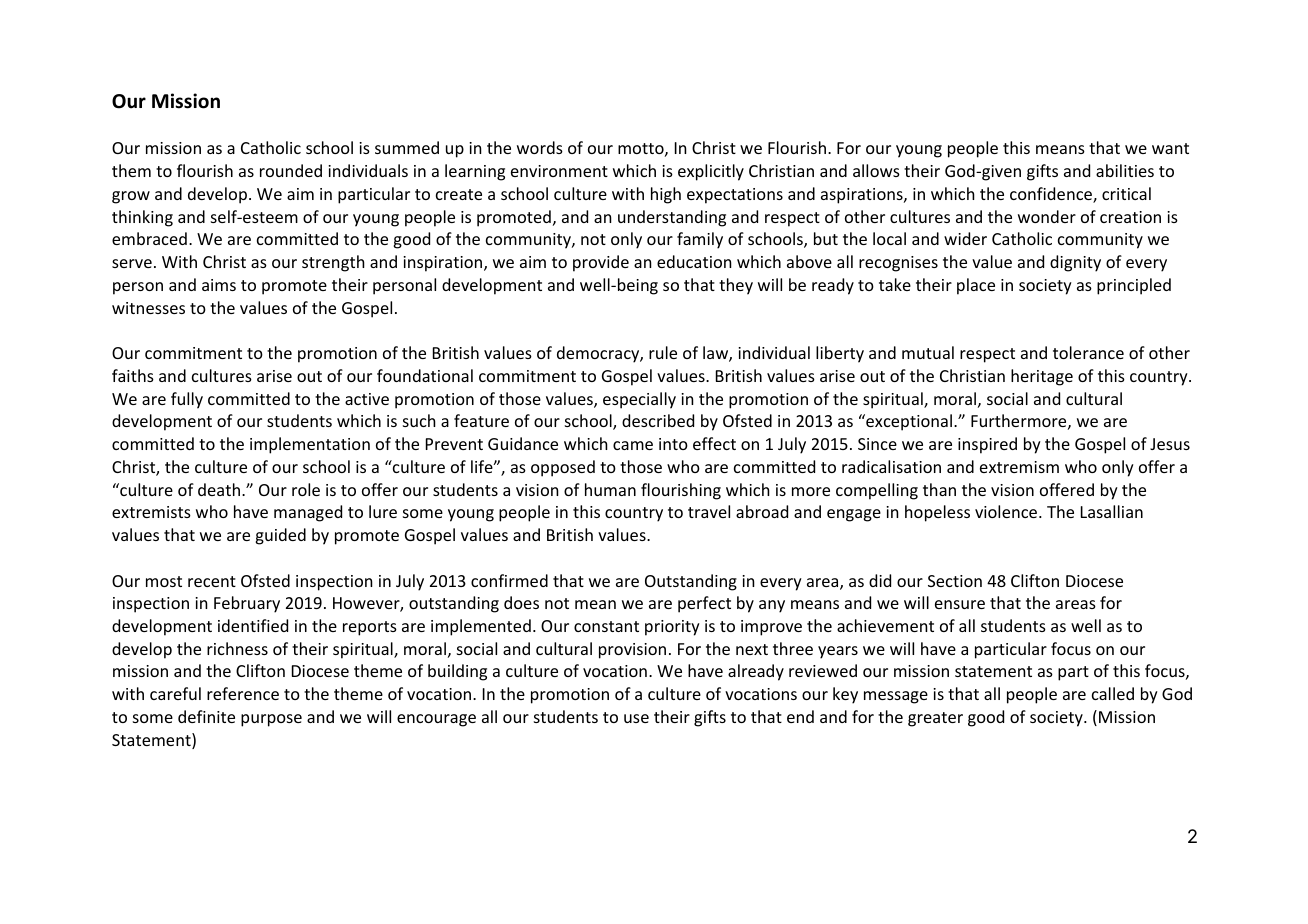 The width and height of the screenshot is (1308, 924). What do you see at coordinates (673, 444) in the screenshot?
I see `into` at bounding box center [673, 444].
